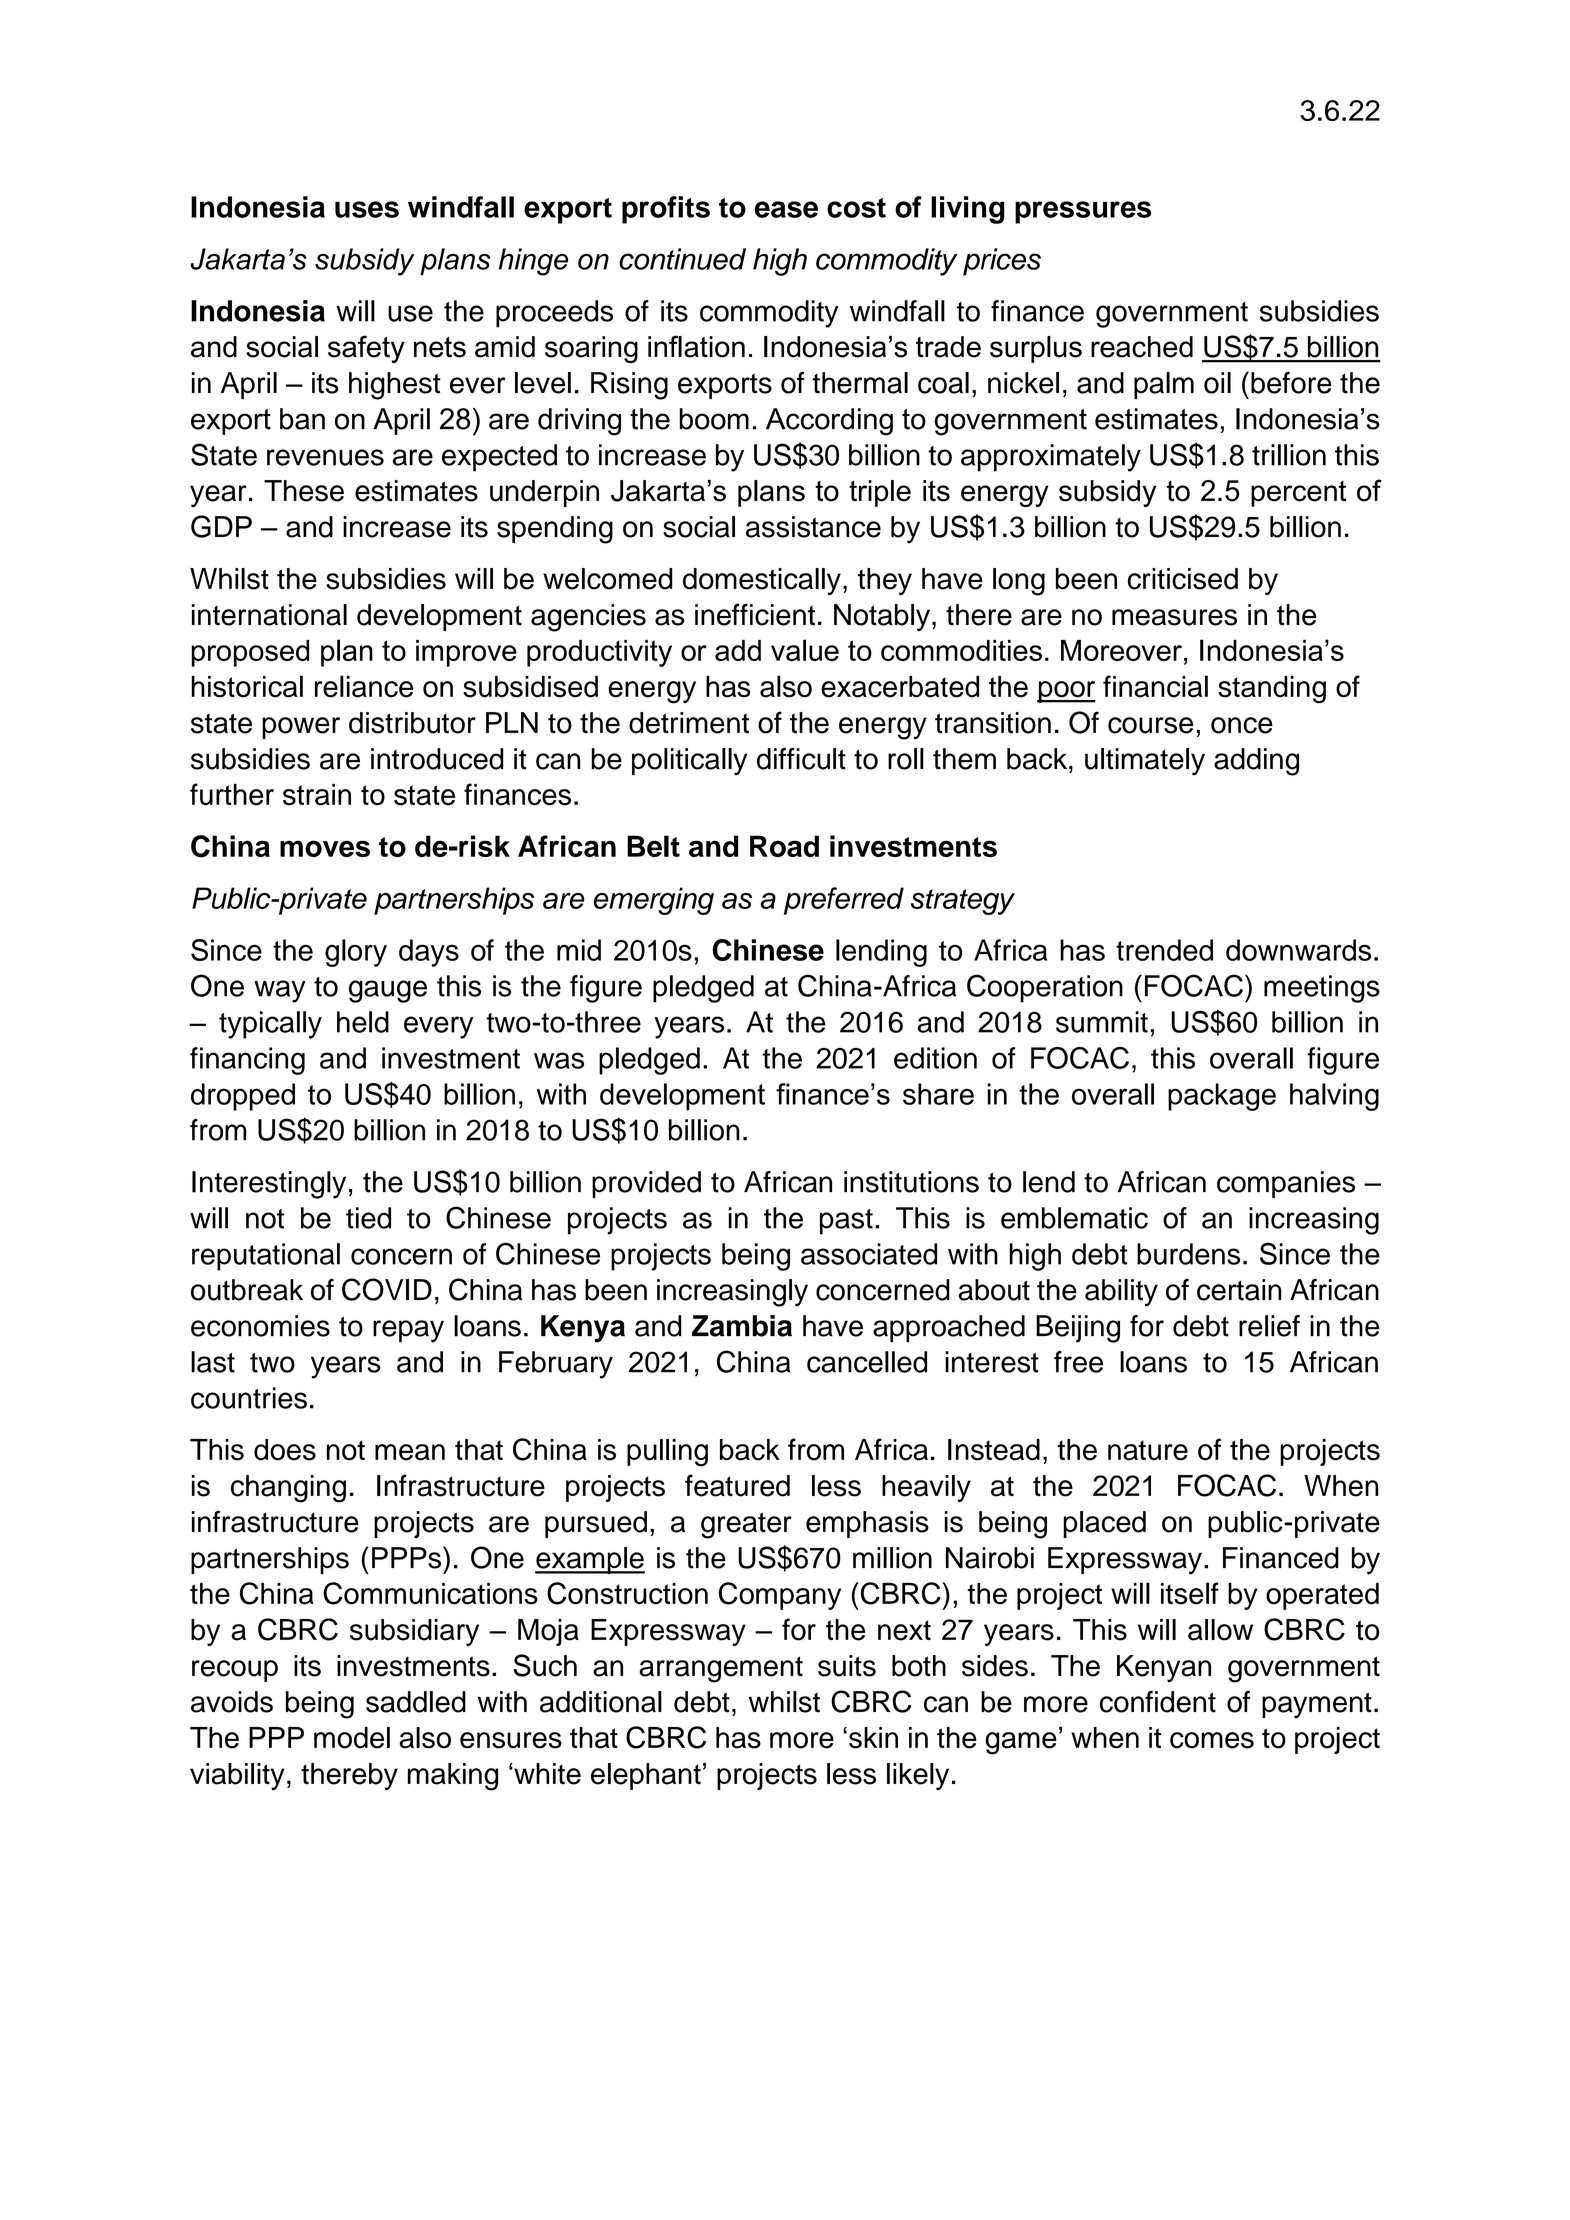 The height and width of the screenshot is (2220, 1570). I want to click on model, so click(352, 1738).
